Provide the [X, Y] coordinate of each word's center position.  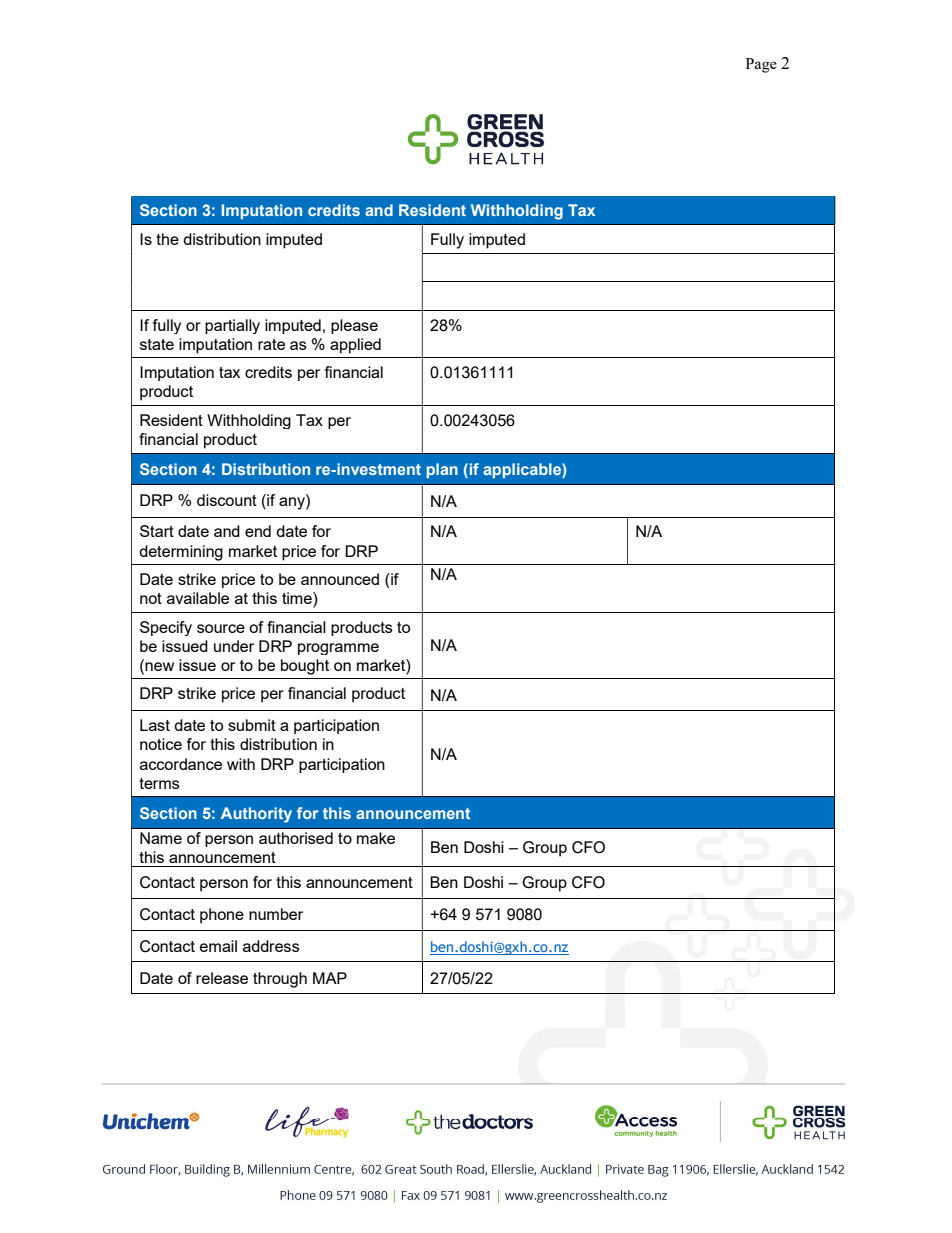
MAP [330, 978]
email [218, 946]
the [167, 239]
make [376, 838]
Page [761, 65]
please [354, 326]
